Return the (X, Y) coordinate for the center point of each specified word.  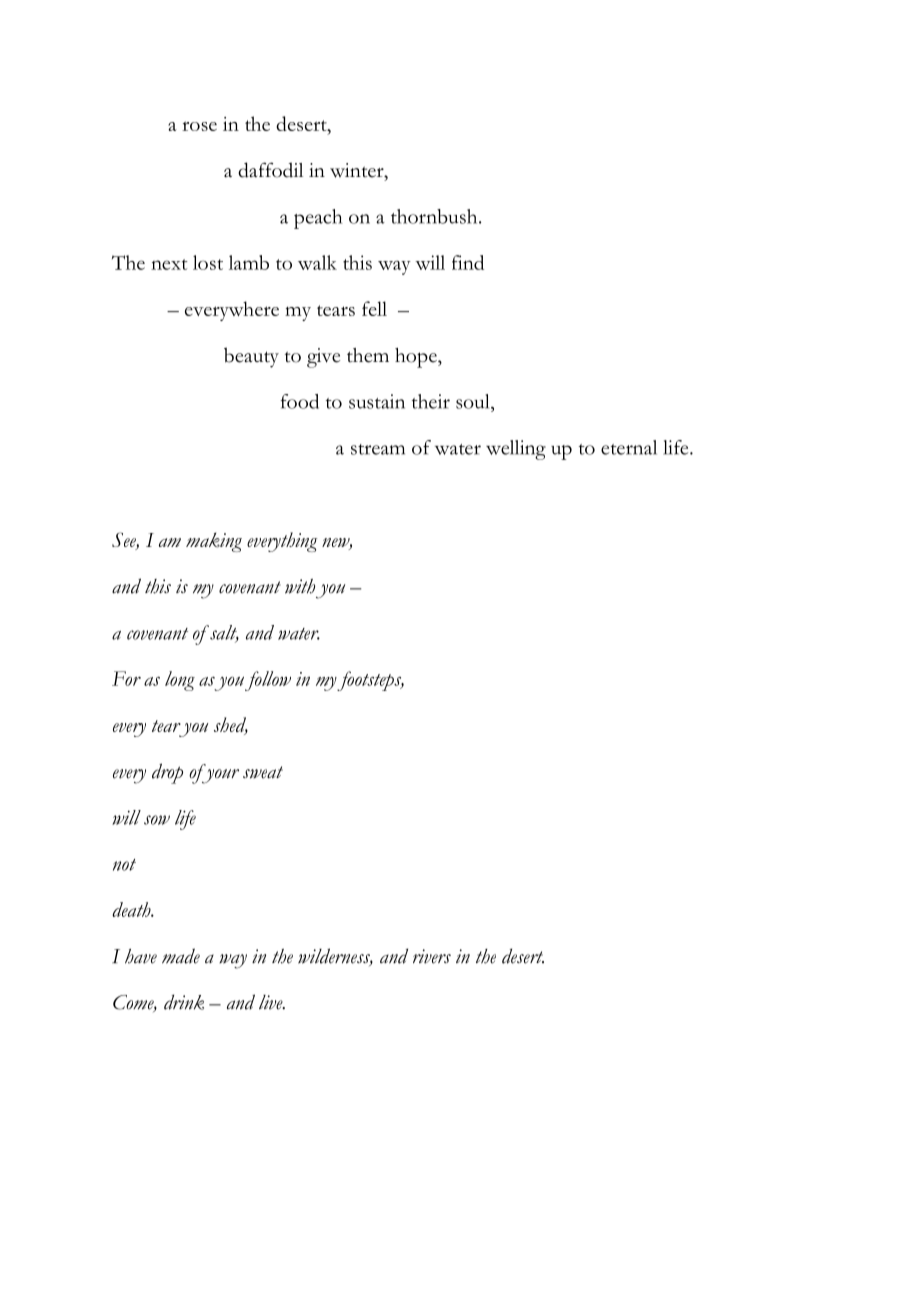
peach (318, 219)
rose (199, 126)
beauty (251, 357)
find (468, 262)
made (181, 956)
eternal (629, 447)
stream (378, 449)
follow (268, 681)
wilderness (335, 957)
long (180, 681)
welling (516, 450)
